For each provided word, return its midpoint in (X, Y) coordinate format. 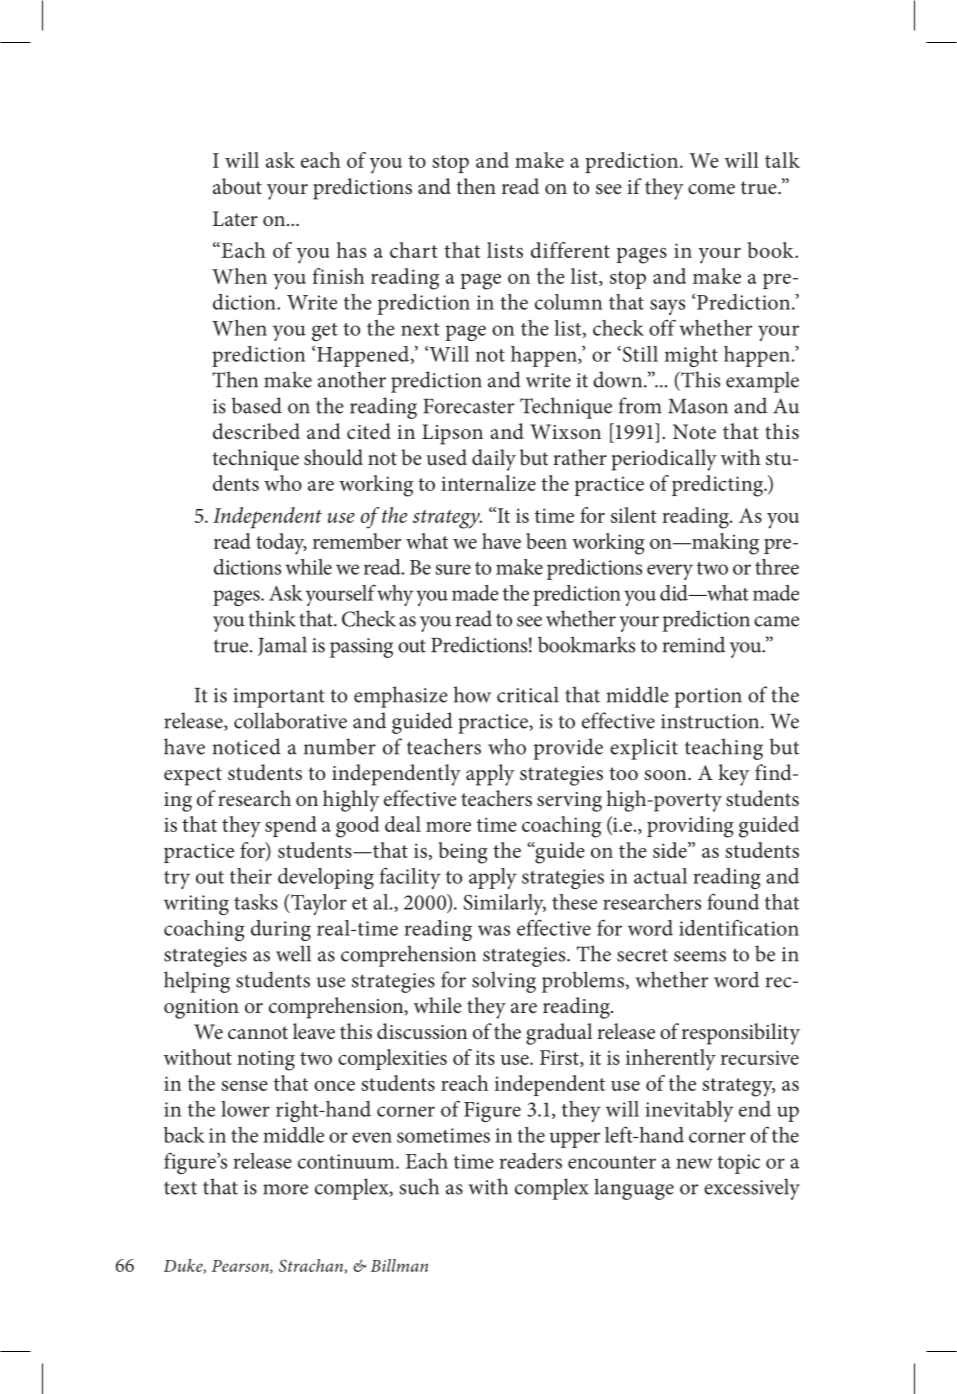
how (472, 694)
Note (694, 431)
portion (708, 698)
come (711, 189)
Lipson (452, 434)
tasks (256, 902)
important (279, 698)
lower (245, 1109)
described (256, 431)
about (237, 186)
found (733, 901)
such (419, 1186)
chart (414, 250)
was (494, 930)
